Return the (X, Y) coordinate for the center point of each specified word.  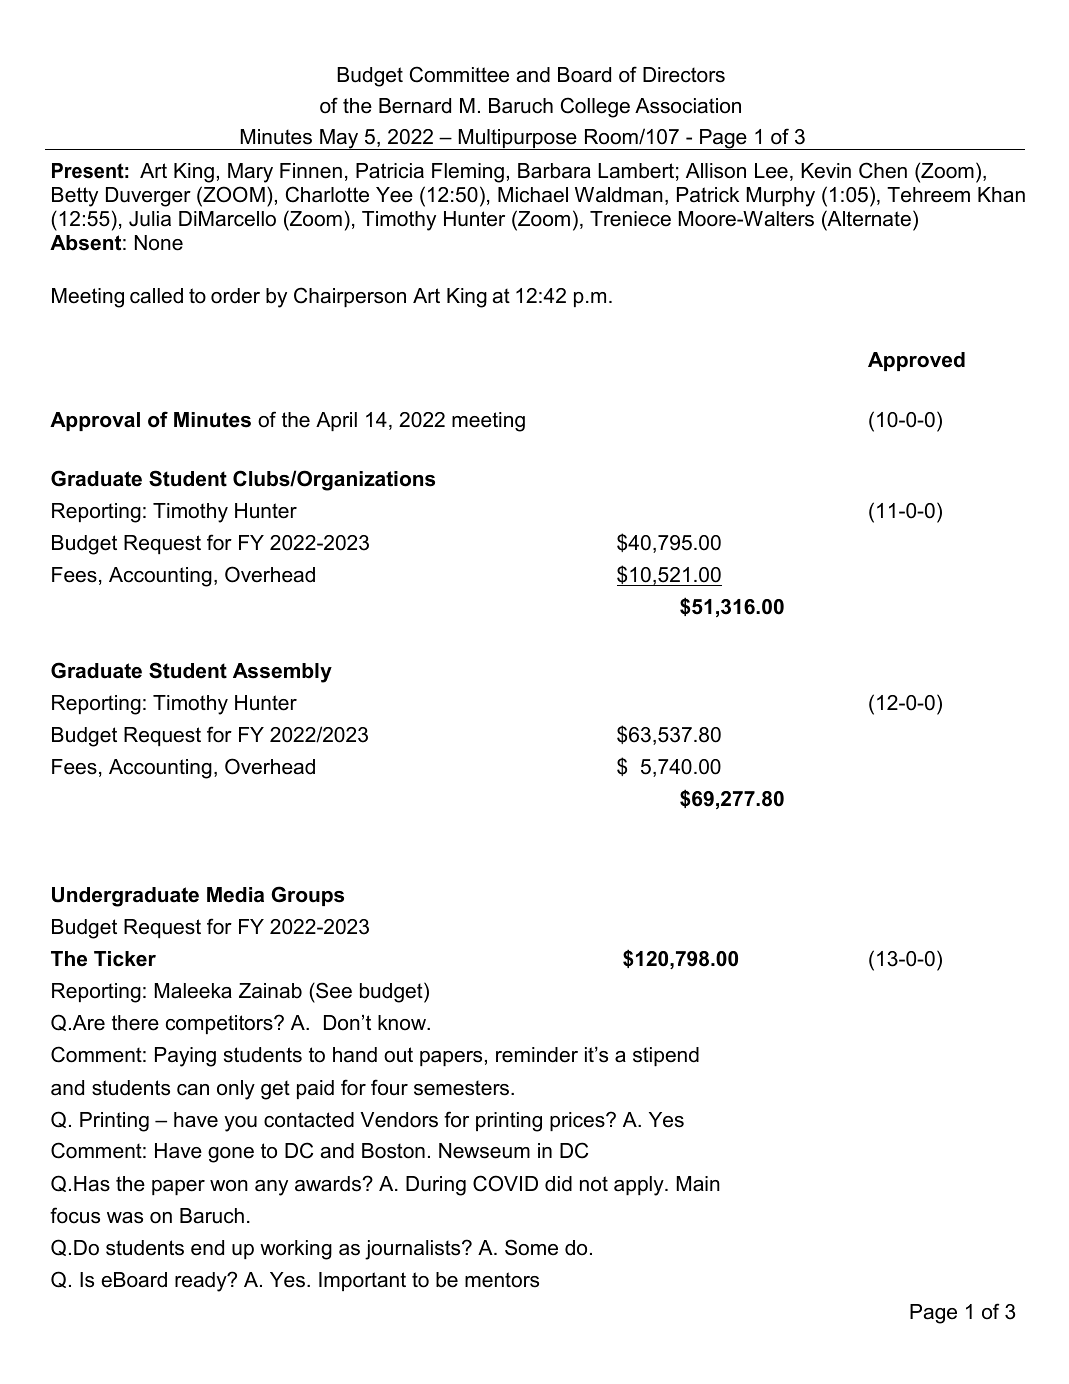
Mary (250, 173)
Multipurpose (517, 139)
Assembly (282, 673)
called (156, 296)
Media (235, 895)
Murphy (781, 197)
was (125, 1218)
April (336, 421)
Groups (307, 896)
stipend (666, 1056)
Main (698, 1184)
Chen (883, 170)
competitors (220, 1024)
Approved (916, 361)
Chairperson (350, 297)
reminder (537, 1055)
